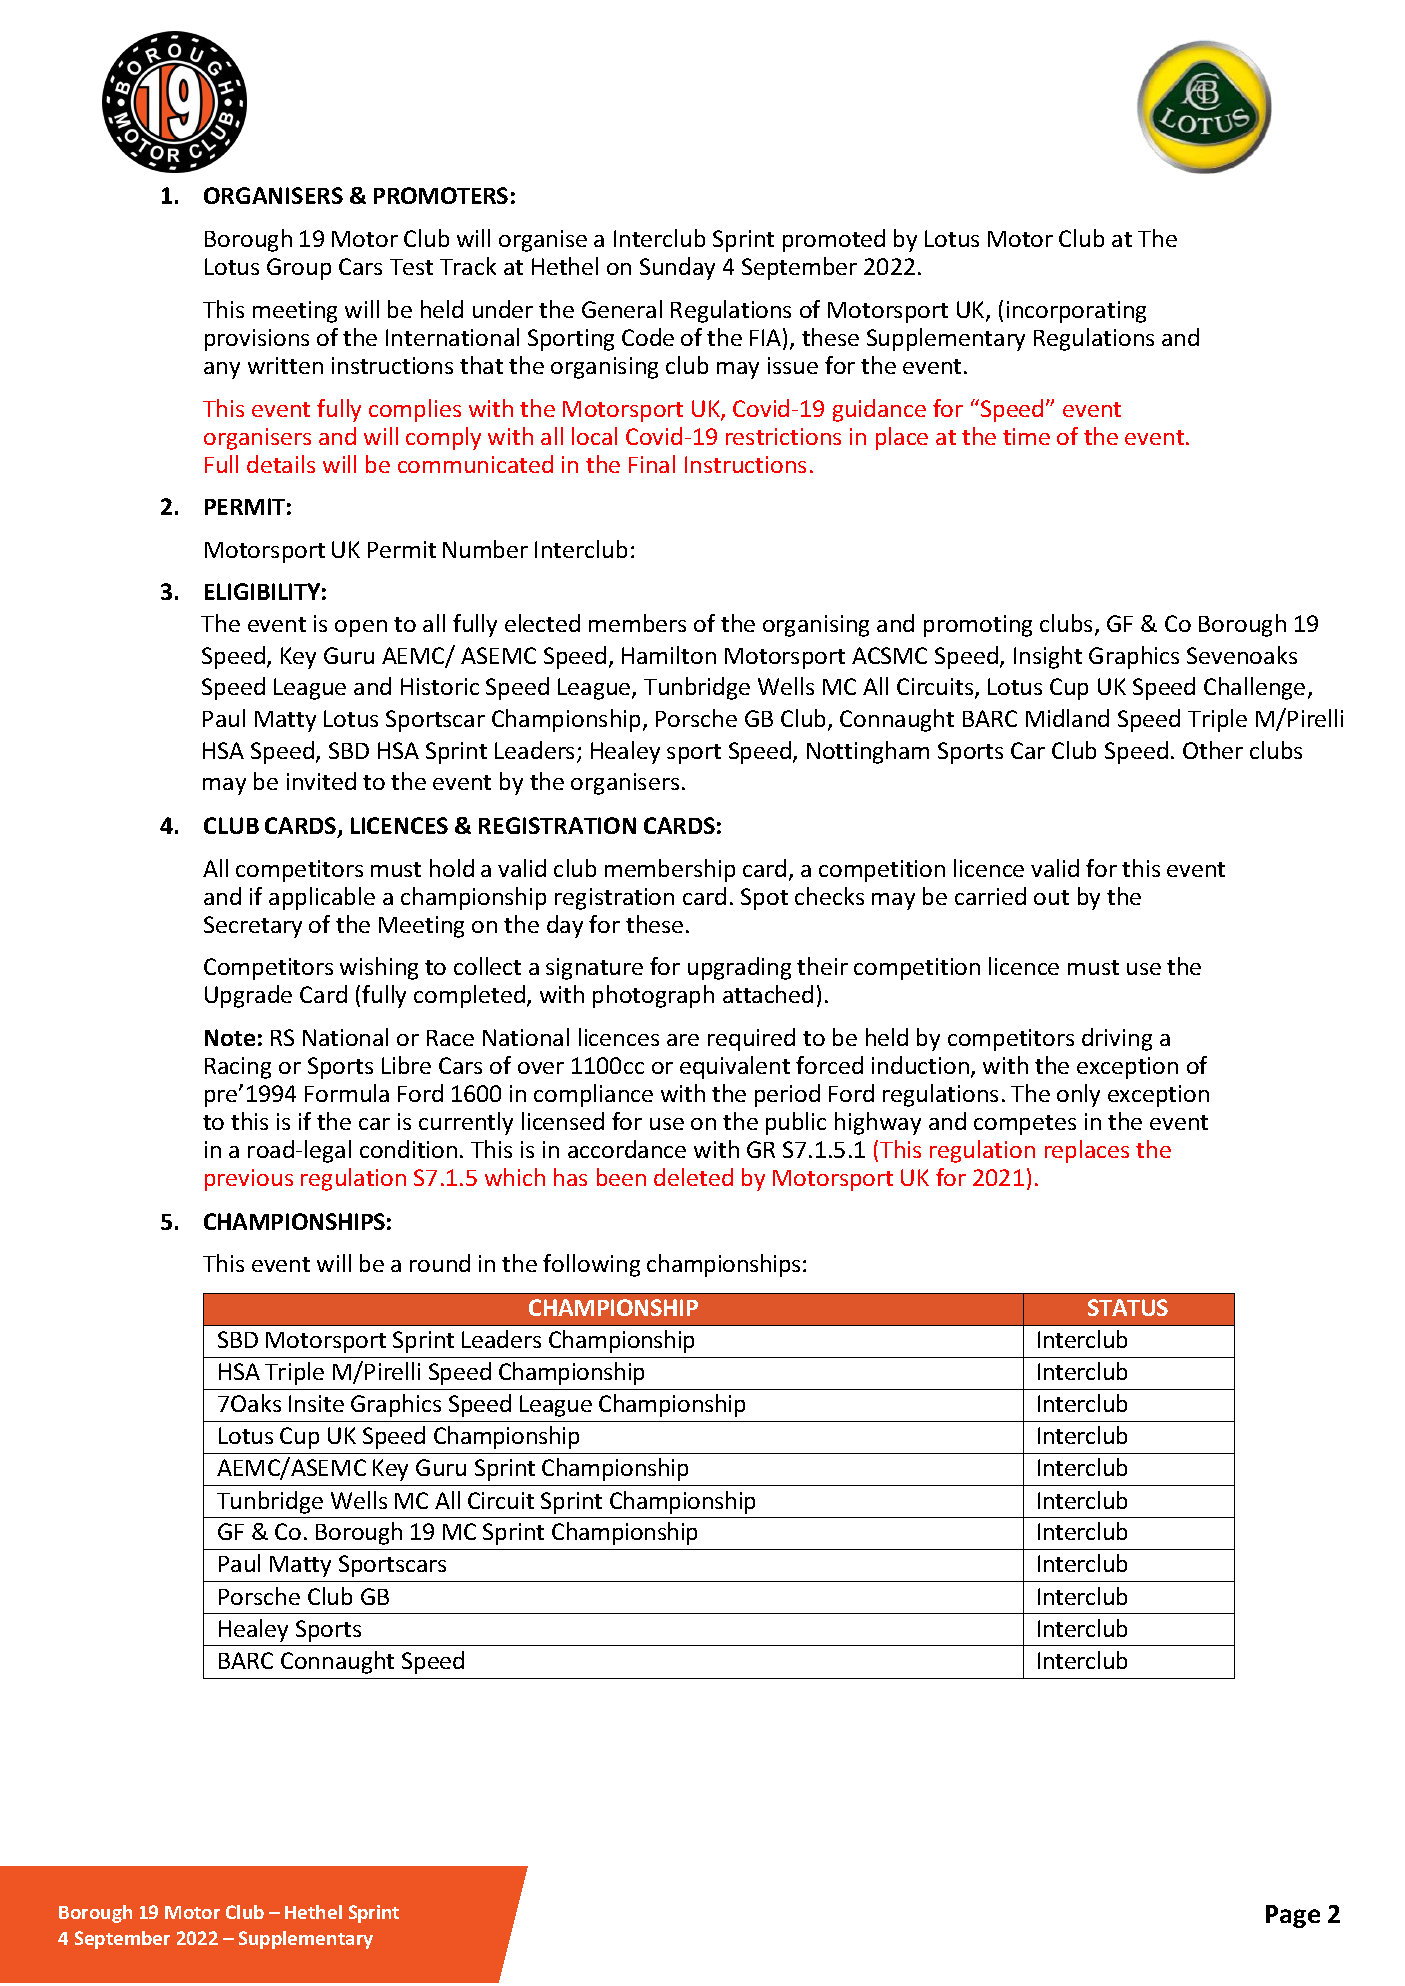  I want to click on round, so click(440, 1263).
